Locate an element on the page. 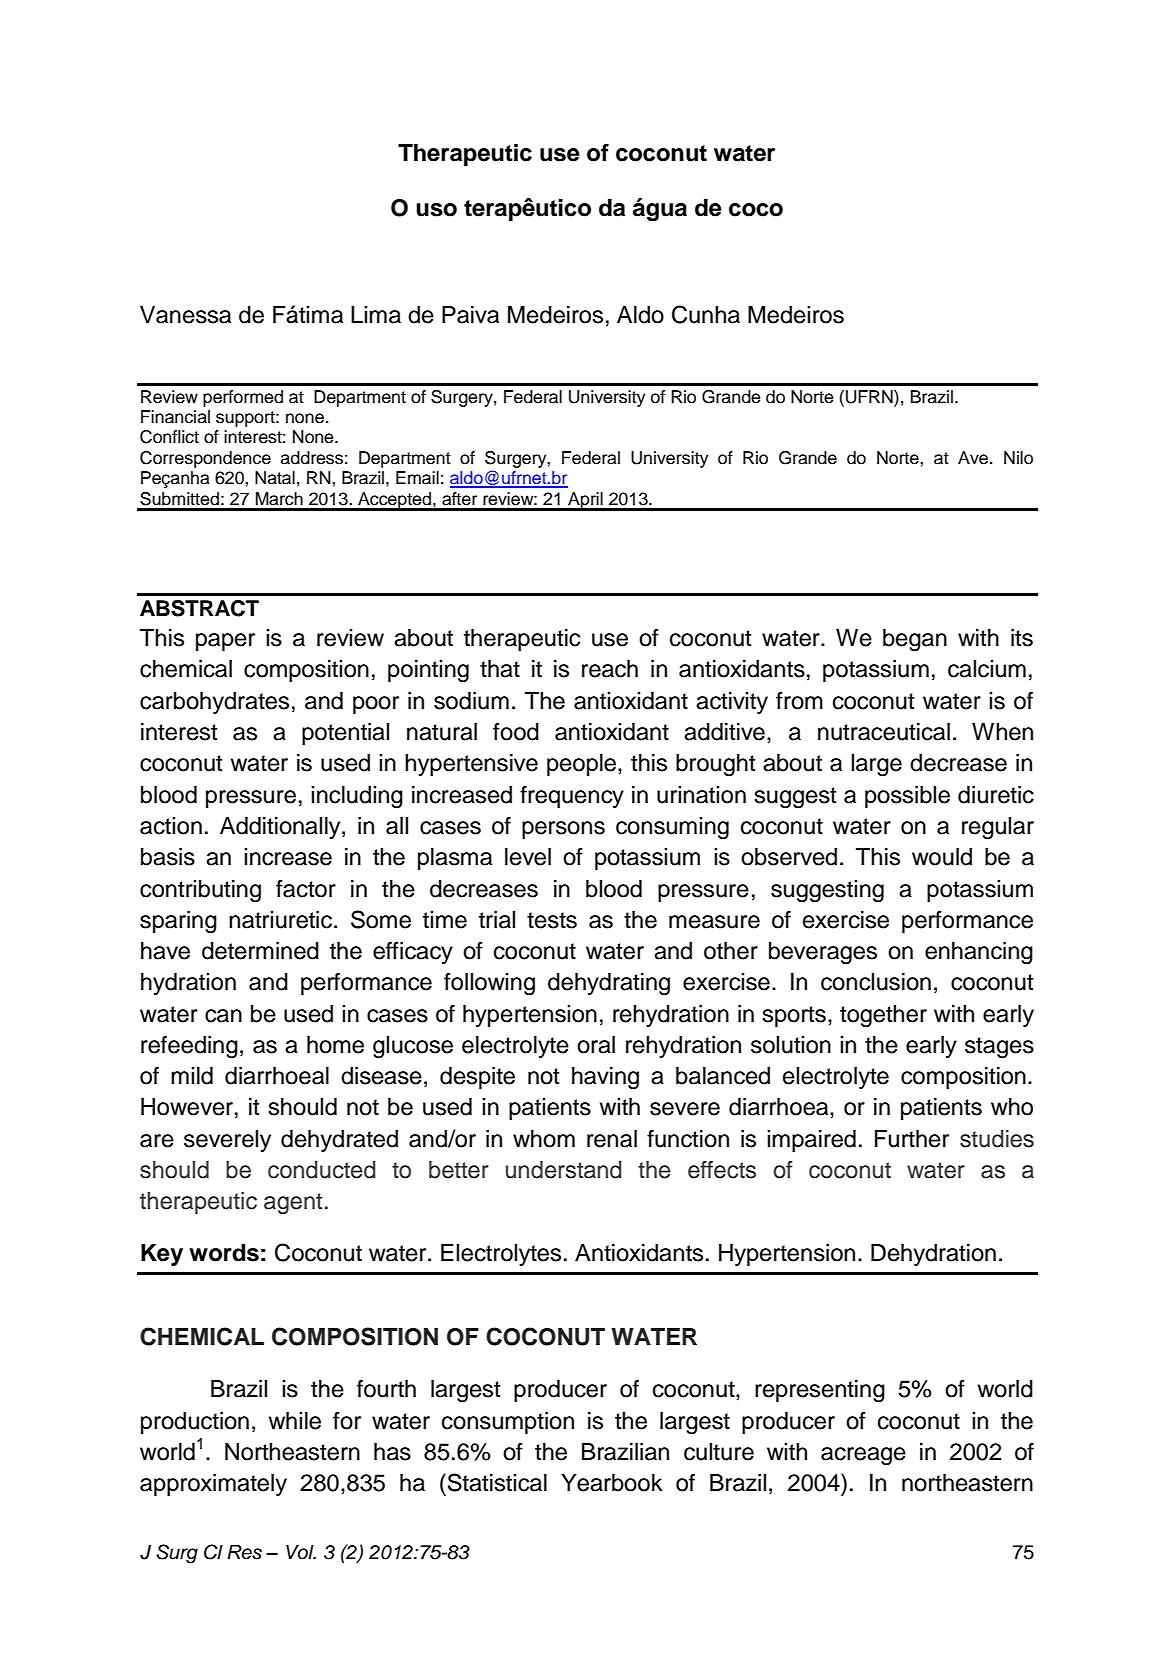  reach is located at coordinates (610, 669).
